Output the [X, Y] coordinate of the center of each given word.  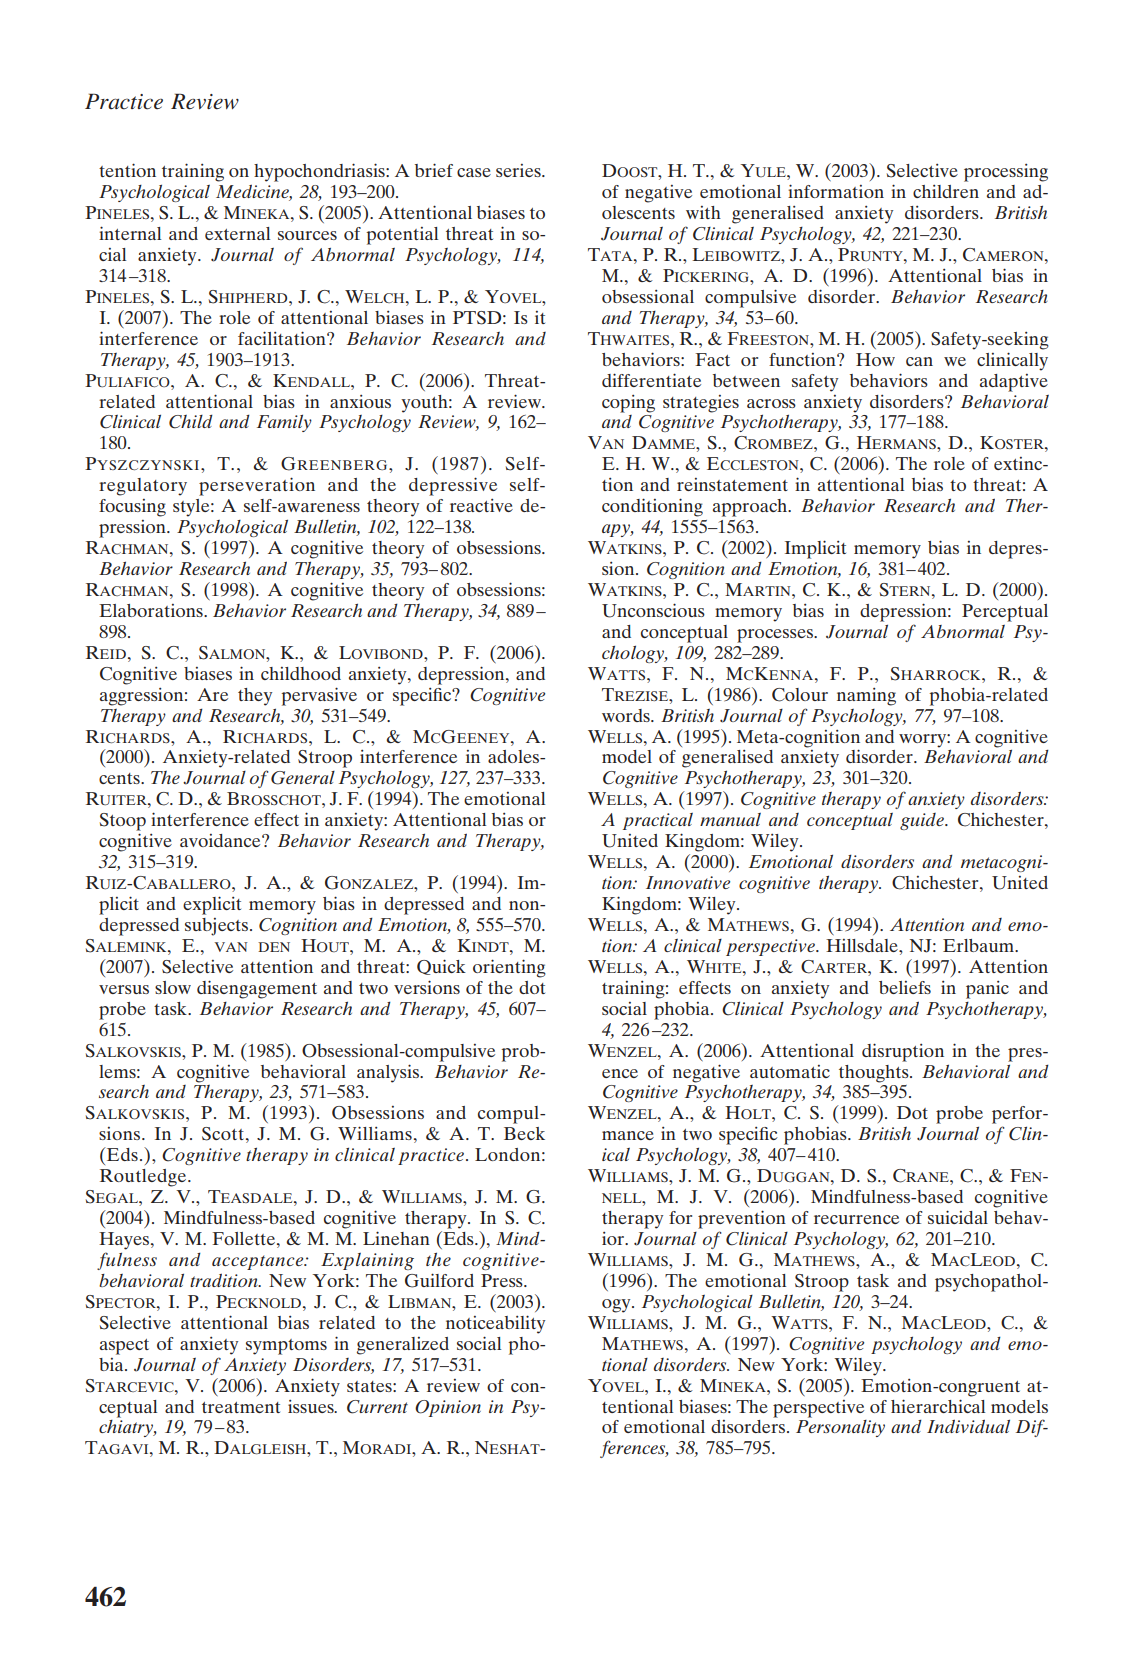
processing [1006, 173]
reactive [481, 505]
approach [751, 508]
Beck [524, 1133]
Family [284, 423]
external [237, 233]
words [627, 715]
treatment [241, 1407]
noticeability [495, 1324]
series [519, 170]
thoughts [875, 1074]
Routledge [144, 1178]
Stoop [123, 822]
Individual [968, 1426]
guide [923, 821]
